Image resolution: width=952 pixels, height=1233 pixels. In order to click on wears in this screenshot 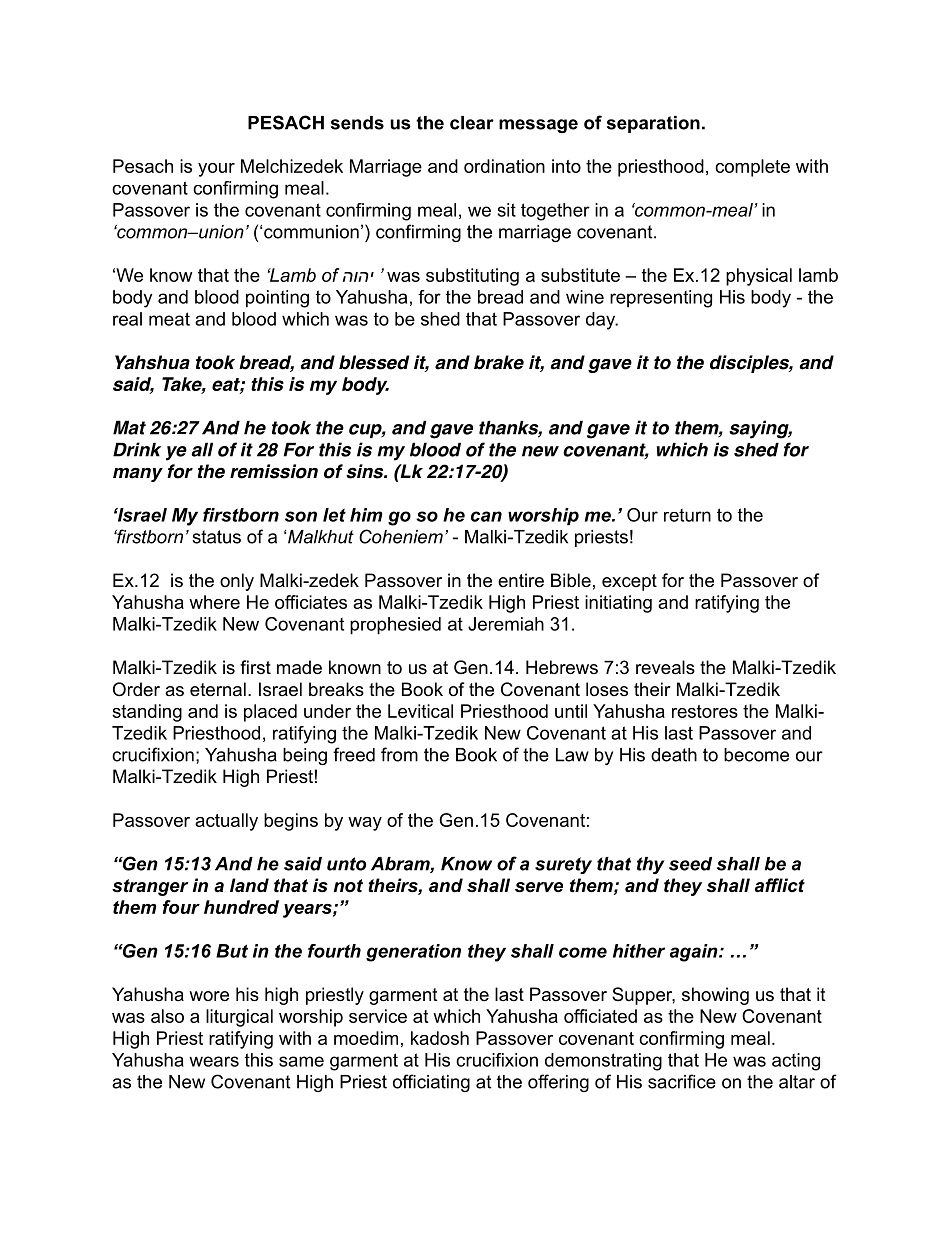, I will do `click(214, 1061)`.
